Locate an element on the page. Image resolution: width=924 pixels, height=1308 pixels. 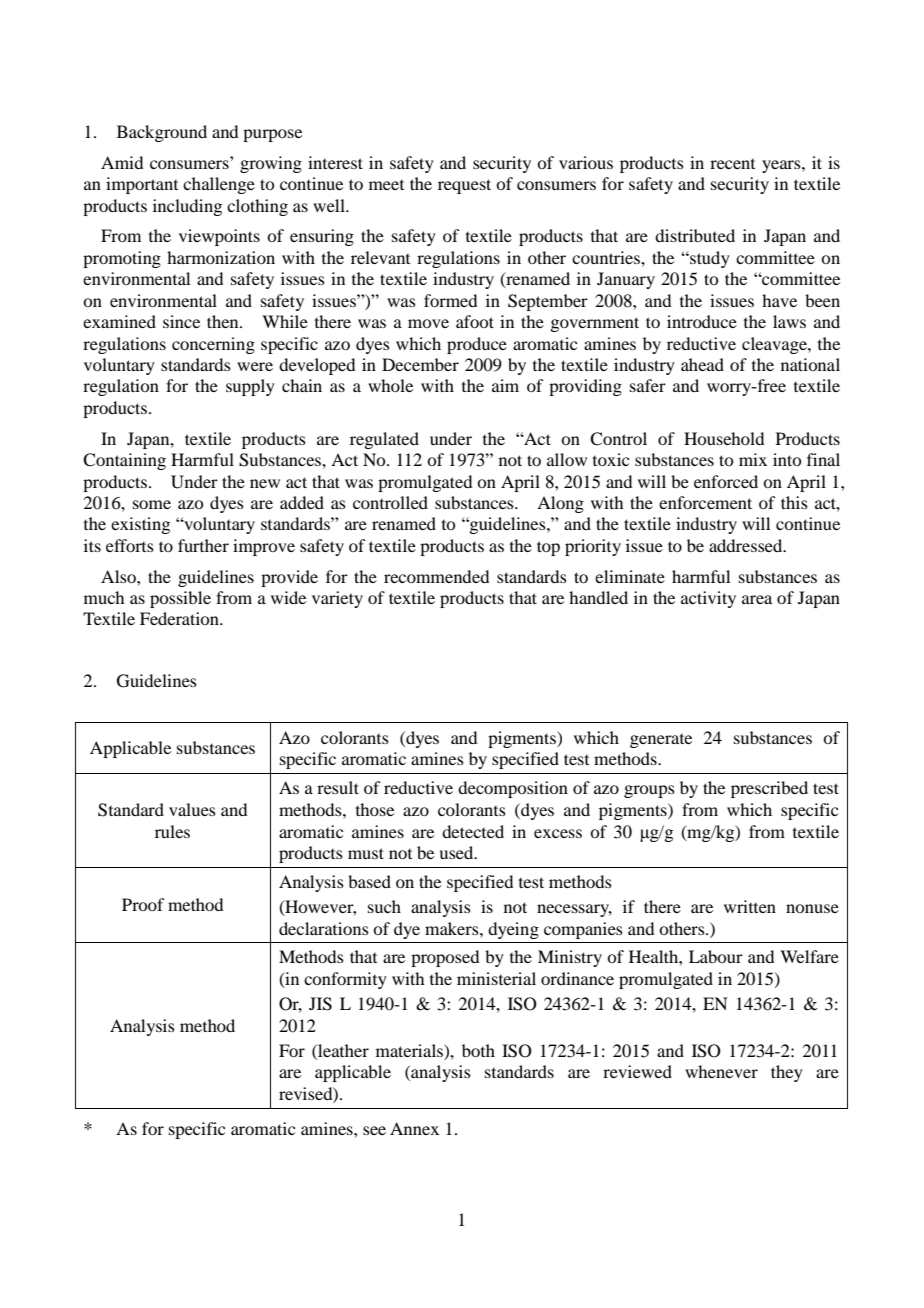
recent is located at coordinates (732, 164).
